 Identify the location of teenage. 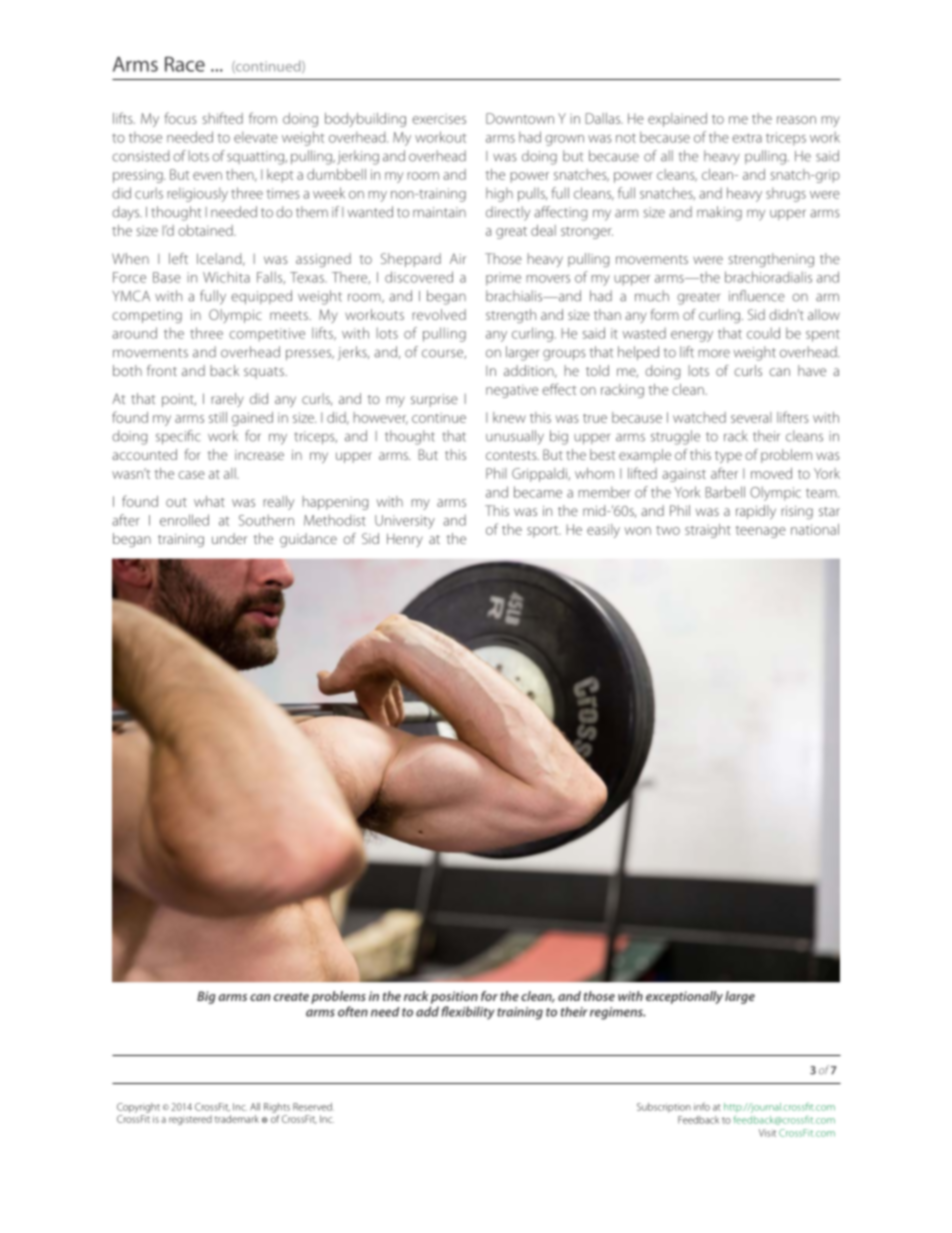
(760, 532).
